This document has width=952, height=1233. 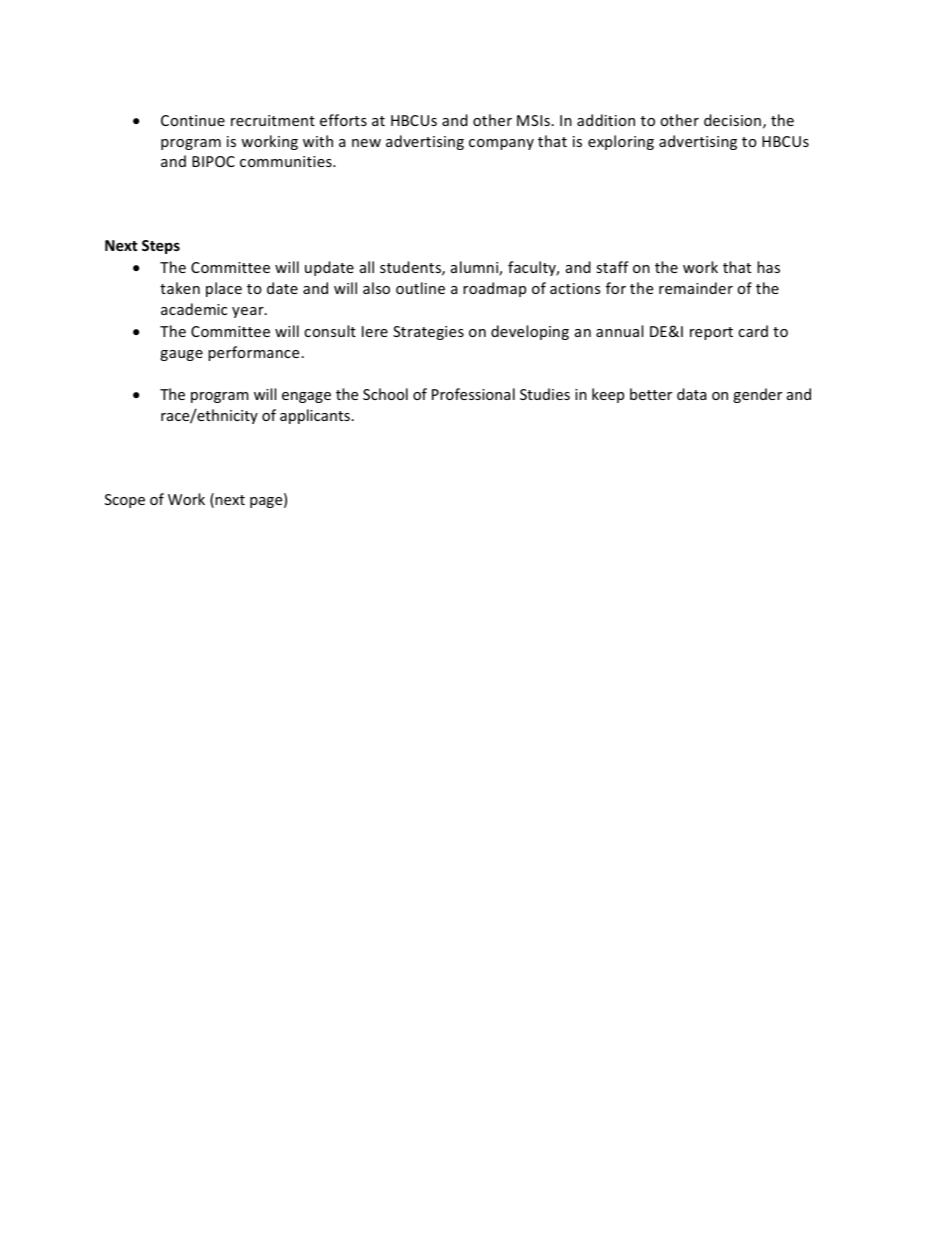 What do you see at coordinates (194, 309) in the document?
I see `academic` at bounding box center [194, 309].
